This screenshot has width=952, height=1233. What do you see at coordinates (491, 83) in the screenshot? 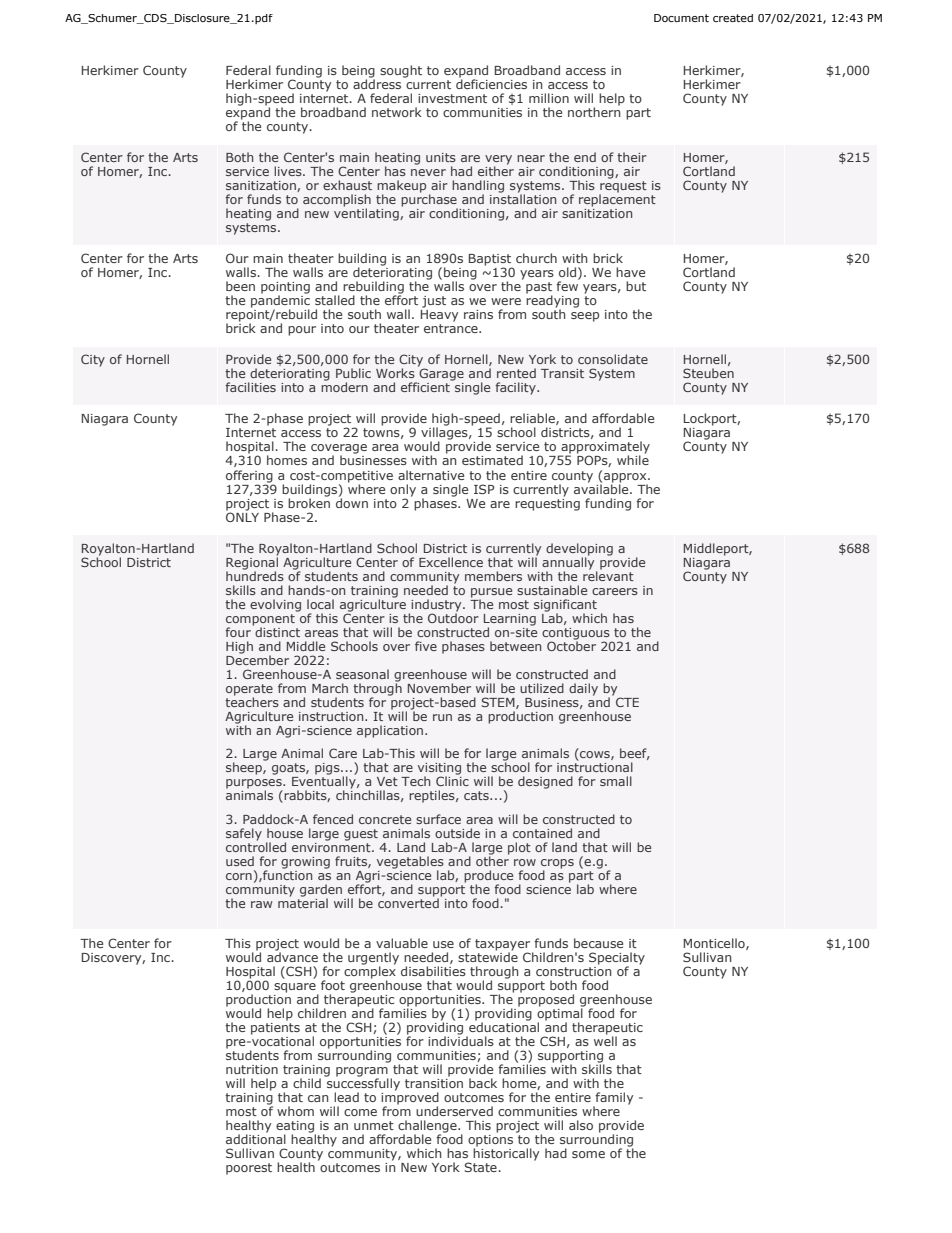
I see `deficiencies` at bounding box center [491, 83].
